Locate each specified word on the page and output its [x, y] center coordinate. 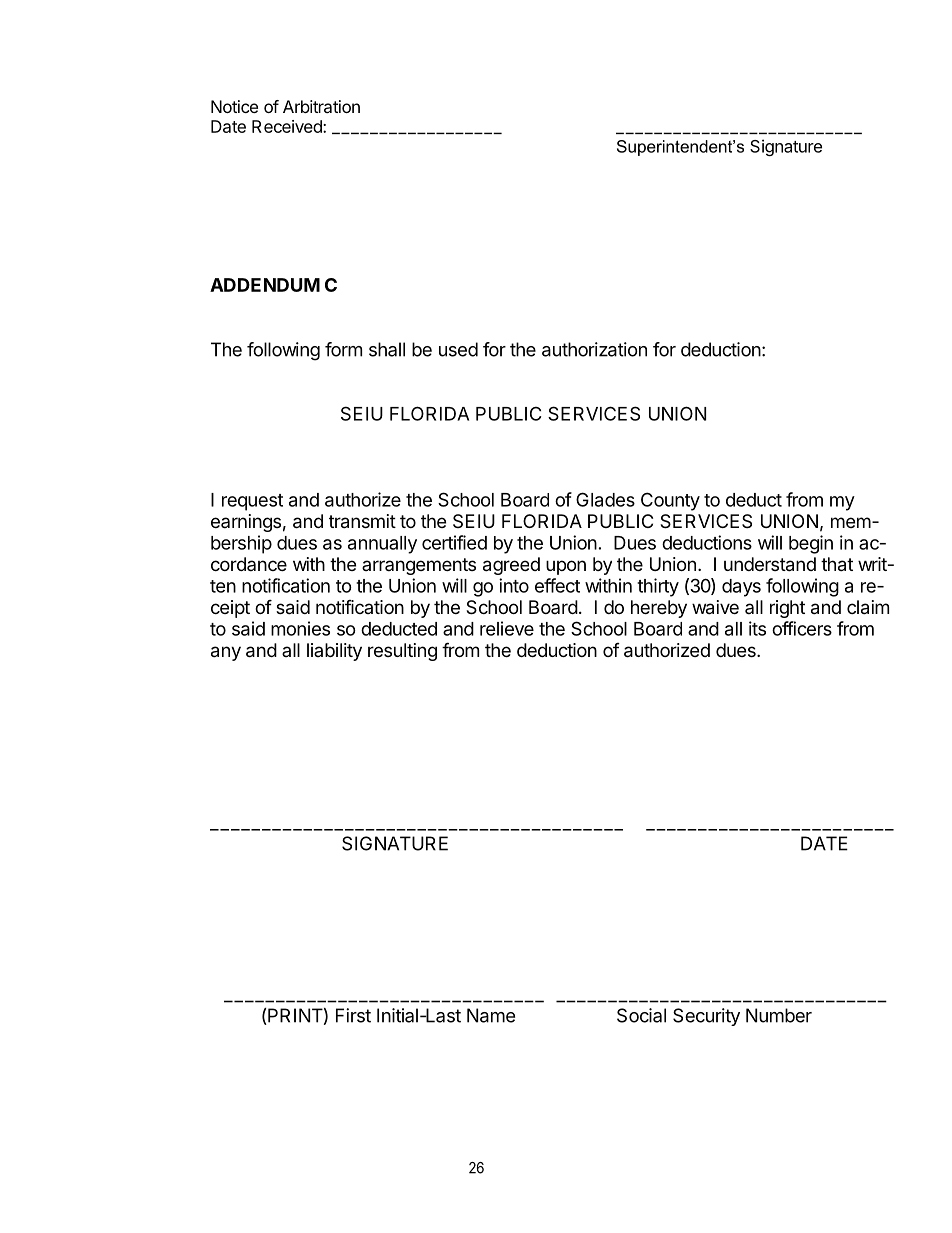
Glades [605, 499]
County [670, 501]
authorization [594, 349]
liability [334, 652]
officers [802, 628]
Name [491, 1015]
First [353, 1015]
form [343, 349]
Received [288, 126]
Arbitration [321, 106]
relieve [507, 628]
